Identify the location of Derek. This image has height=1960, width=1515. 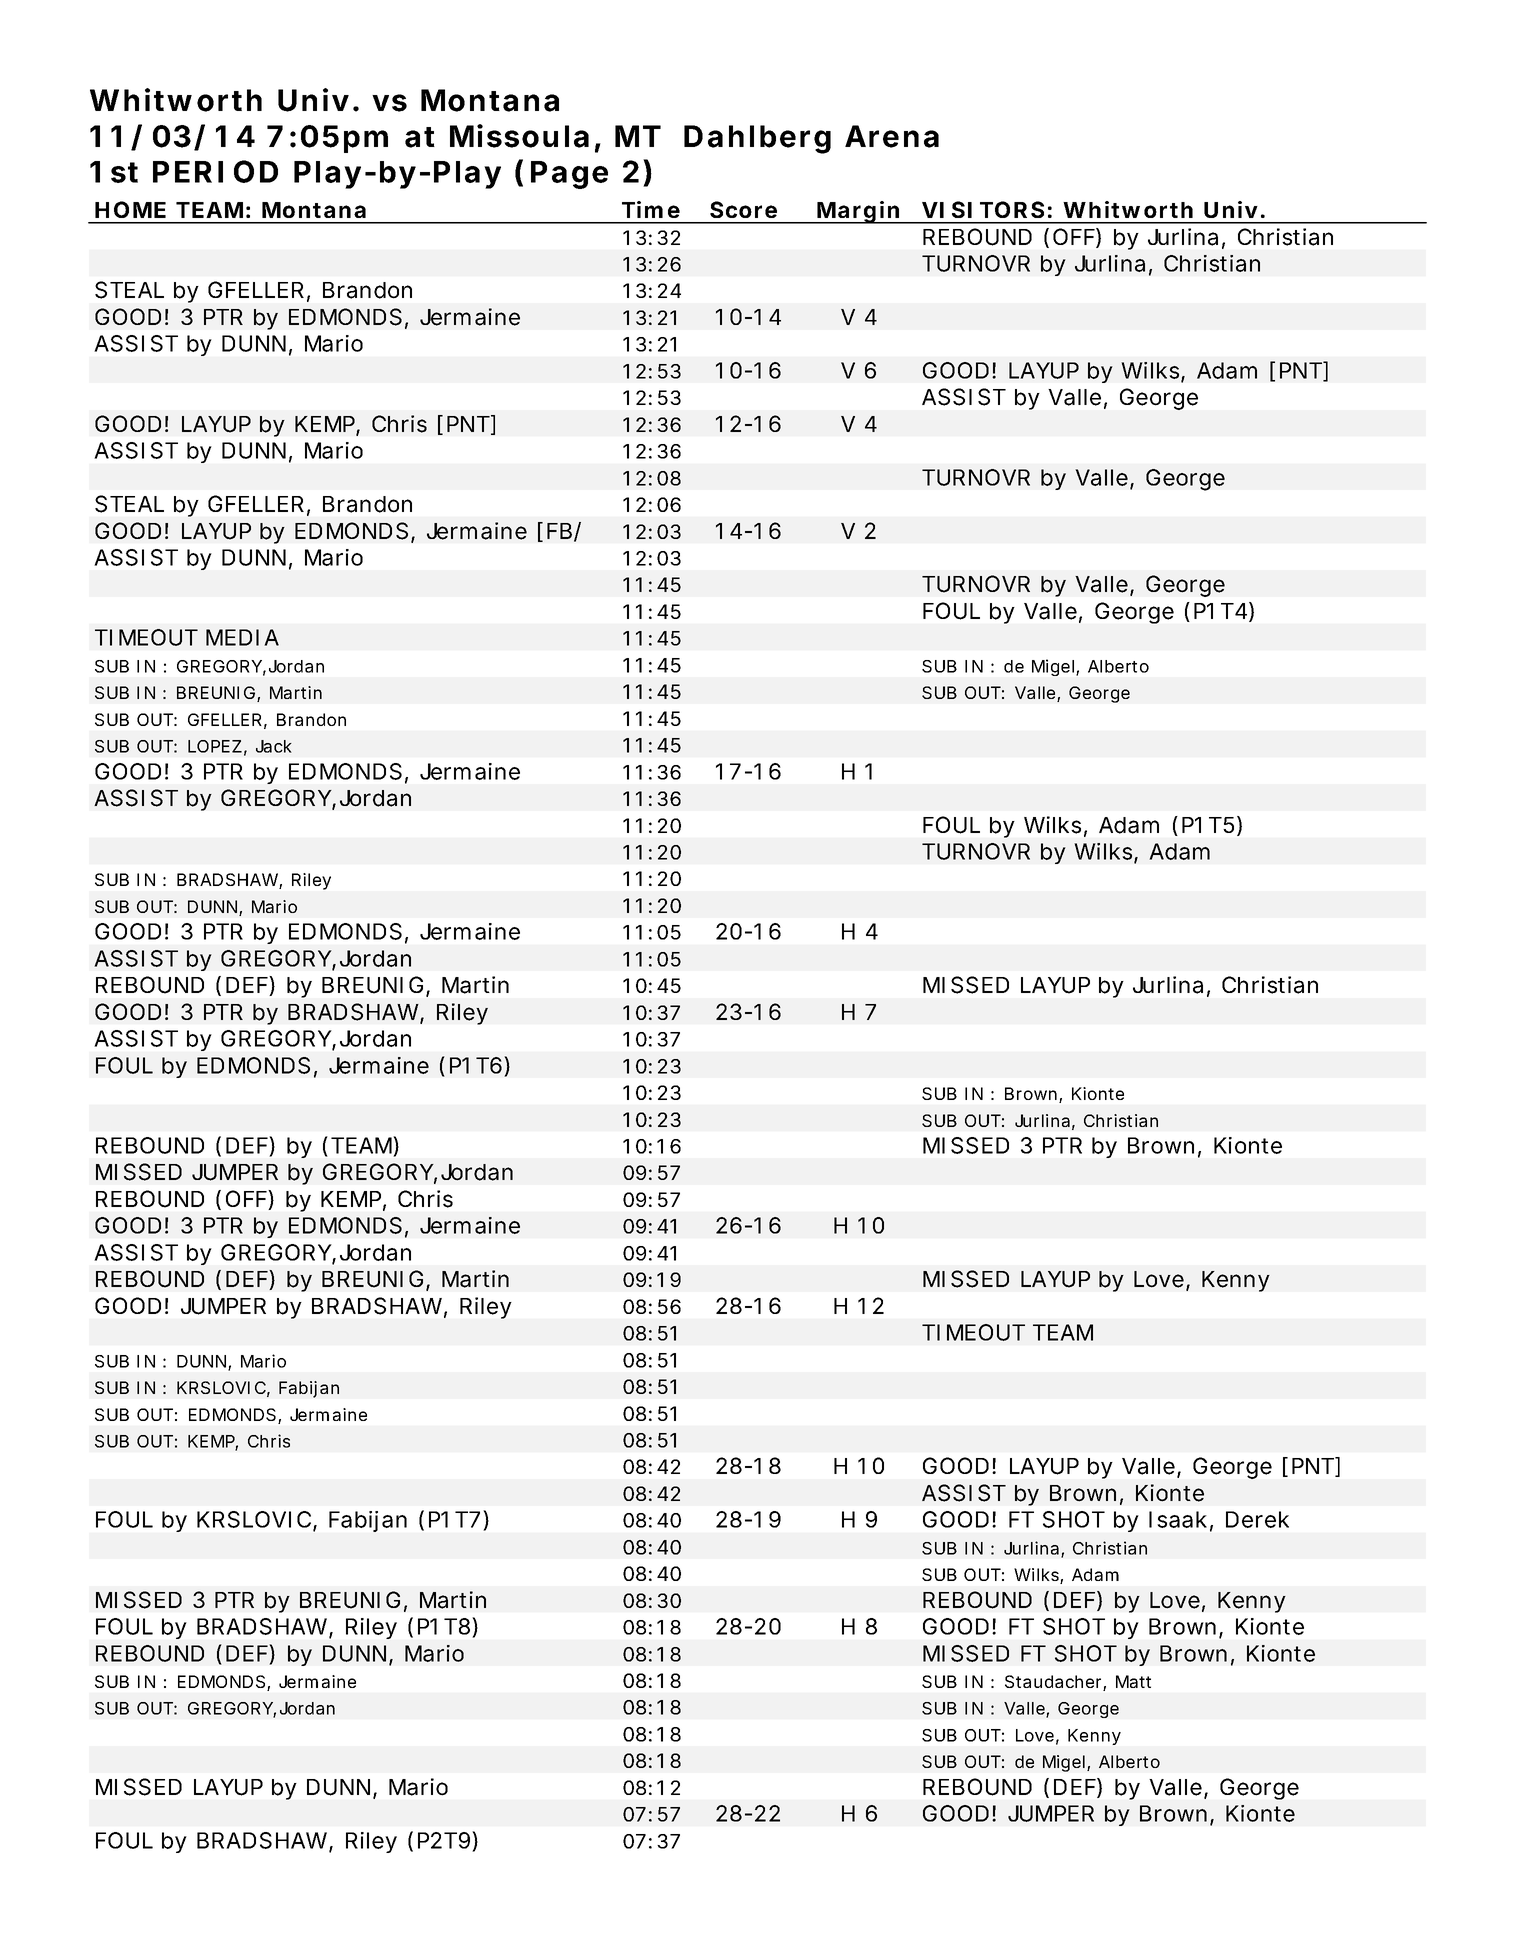
(1257, 1519).
